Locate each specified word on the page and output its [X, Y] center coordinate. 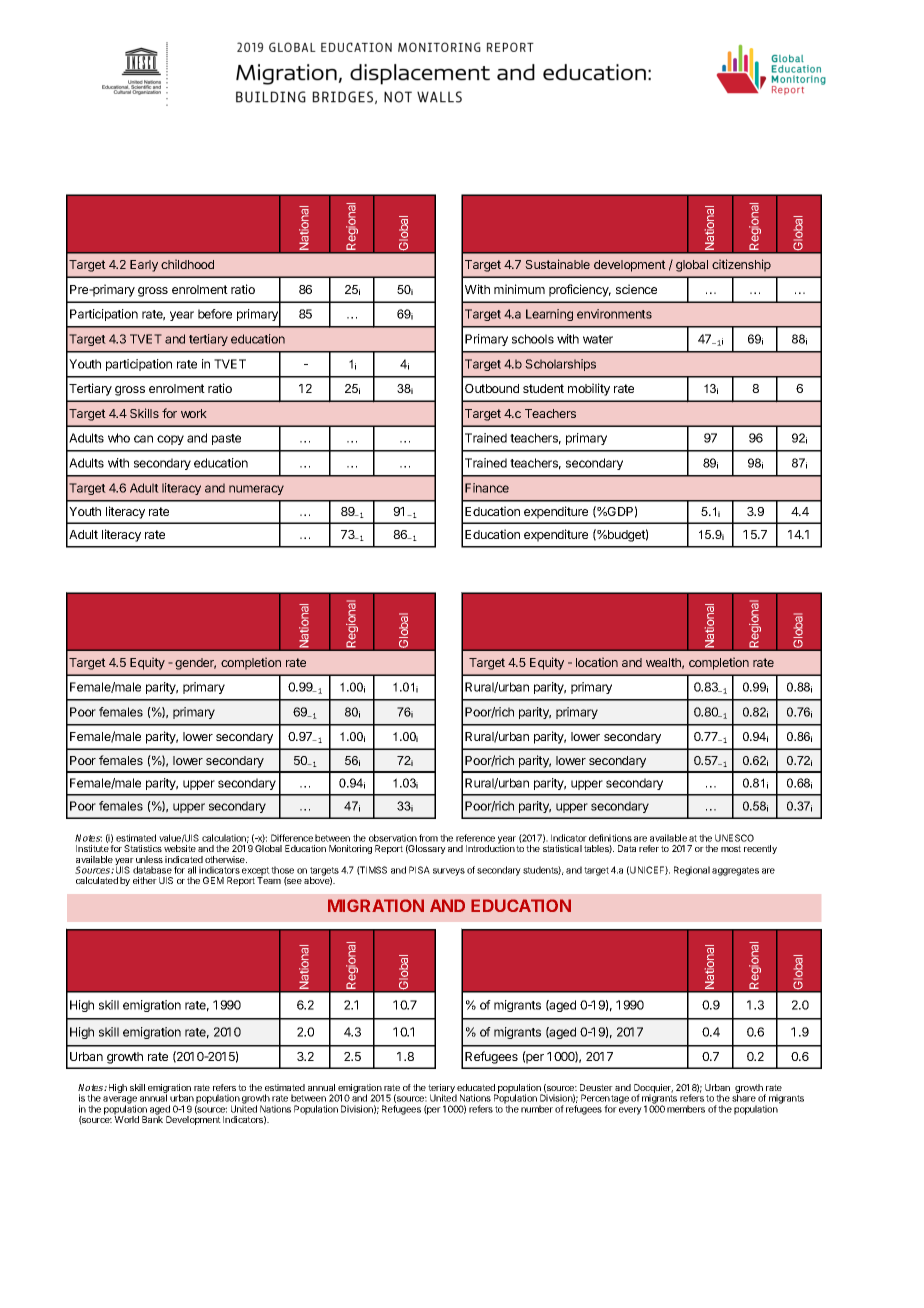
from [428, 838]
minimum [519, 289]
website [180, 848]
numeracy [256, 490]
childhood [187, 264]
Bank [152, 1118]
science [636, 289]
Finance [487, 488]
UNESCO [734, 838]
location [597, 662]
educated [476, 1087]
